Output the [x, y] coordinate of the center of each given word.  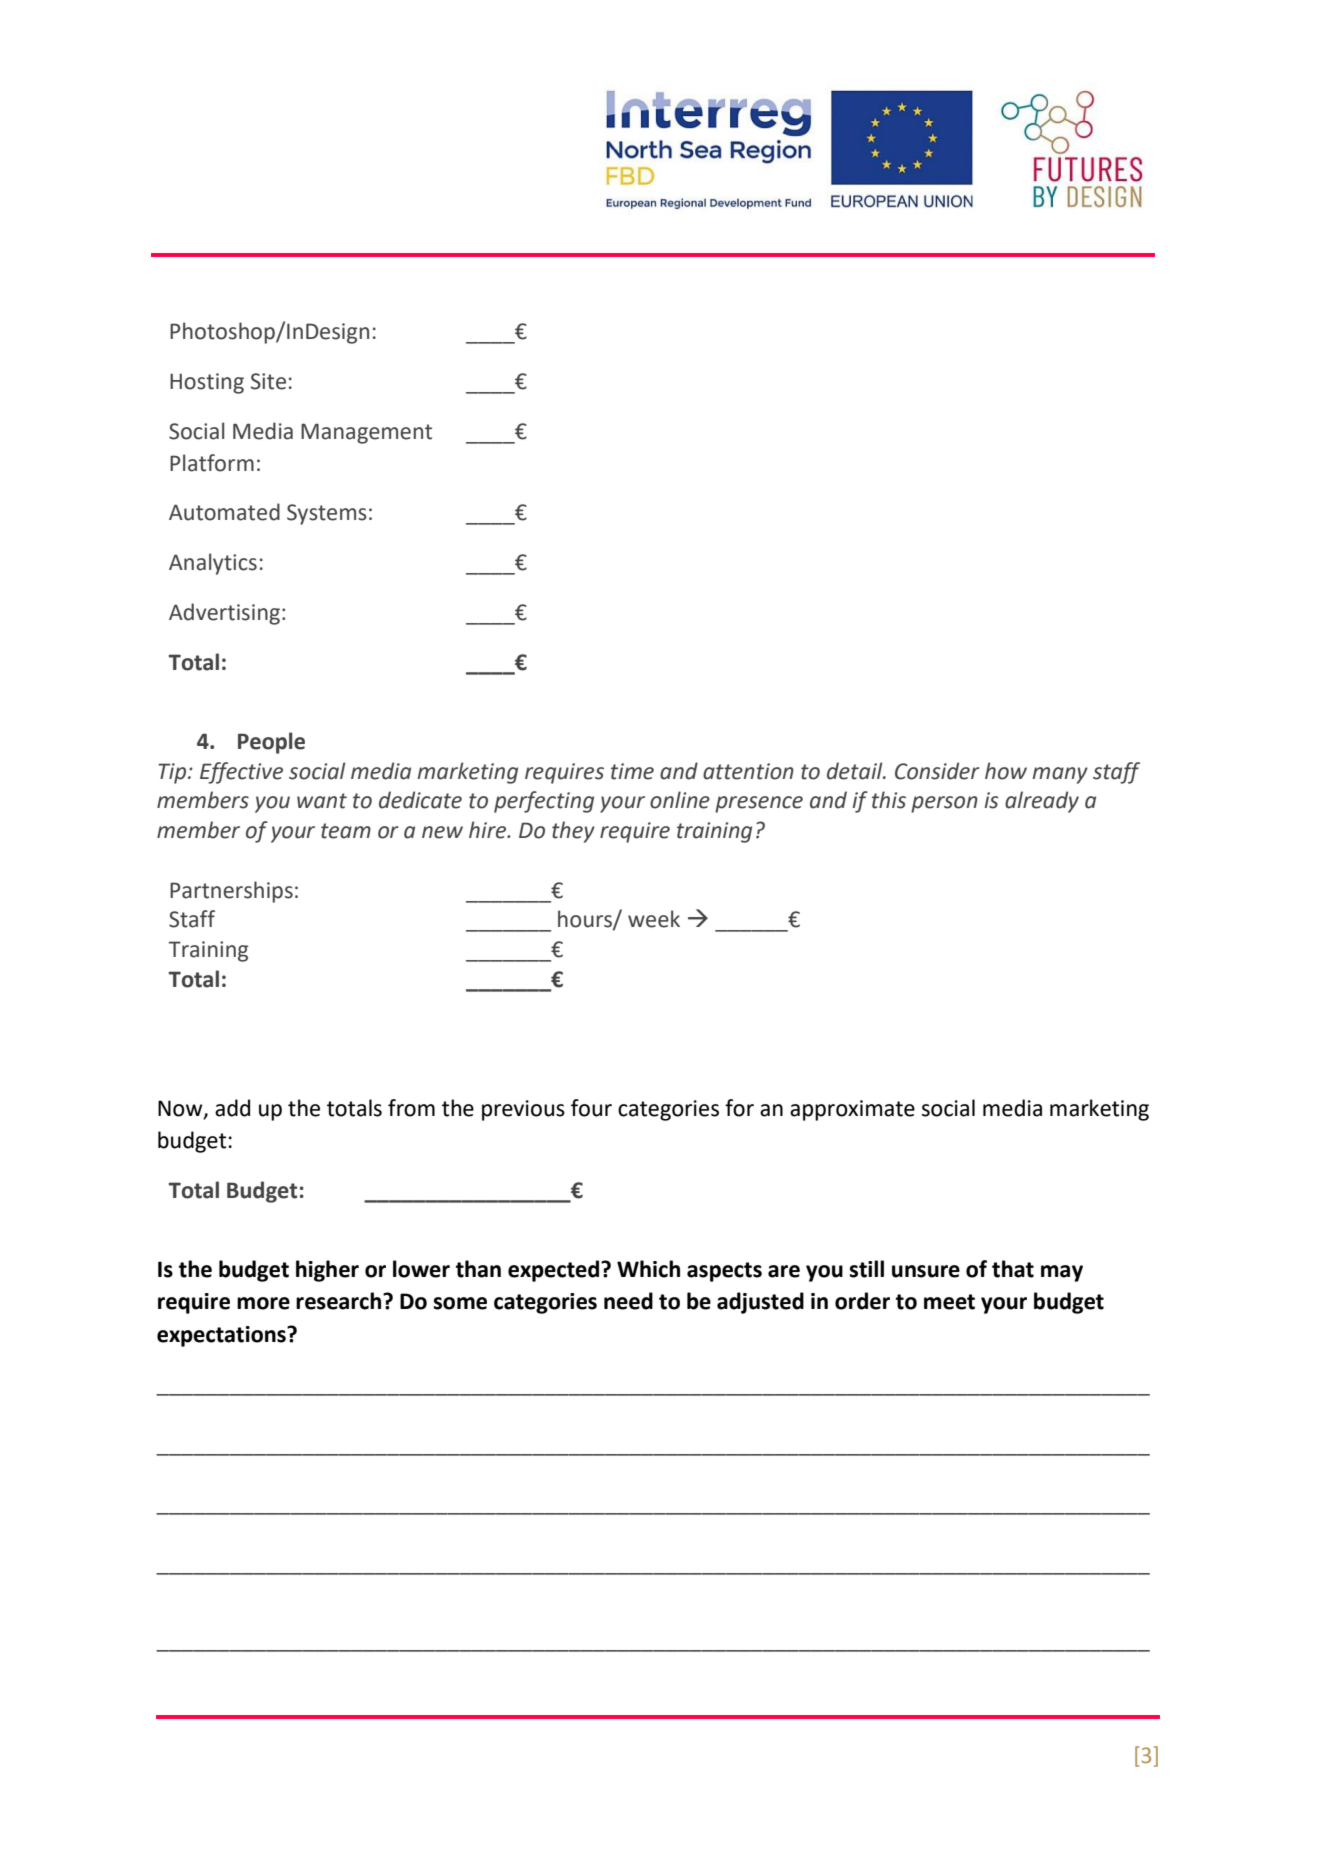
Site [268, 381]
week [654, 919]
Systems [327, 514]
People [271, 743]
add [232, 1108]
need [628, 1301]
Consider [937, 771]
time [632, 771]
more [263, 1303]
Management [366, 433]
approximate [852, 1110]
